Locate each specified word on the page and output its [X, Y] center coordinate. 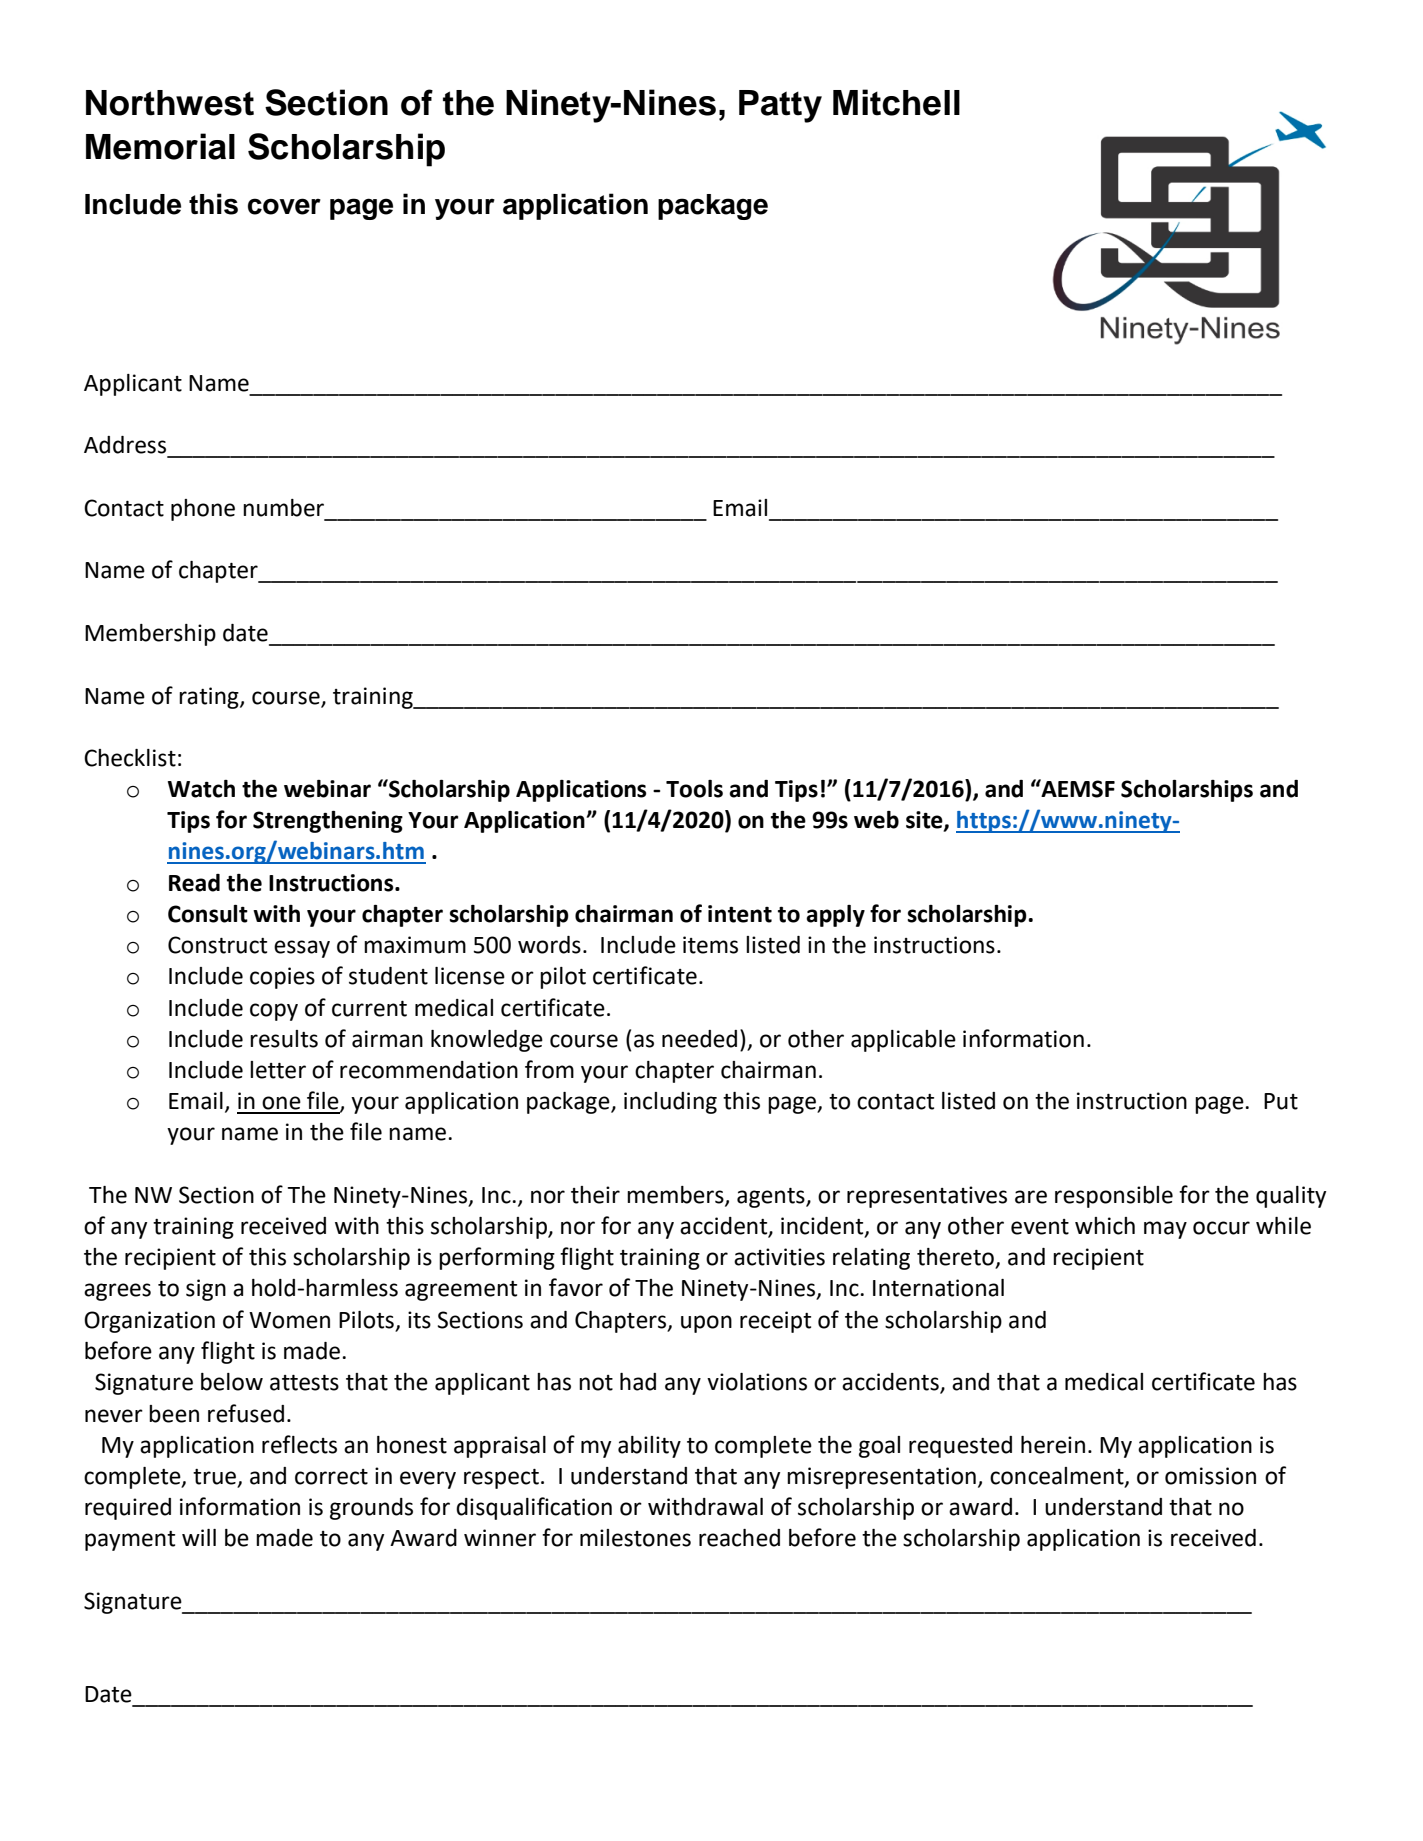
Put [1281, 1101]
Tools [694, 789]
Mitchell [896, 102]
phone [203, 510]
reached [739, 1538]
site [925, 821]
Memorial [160, 146]
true [215, 1478]
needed [699, 1039]
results [284, 1039]
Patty [780, 106]
